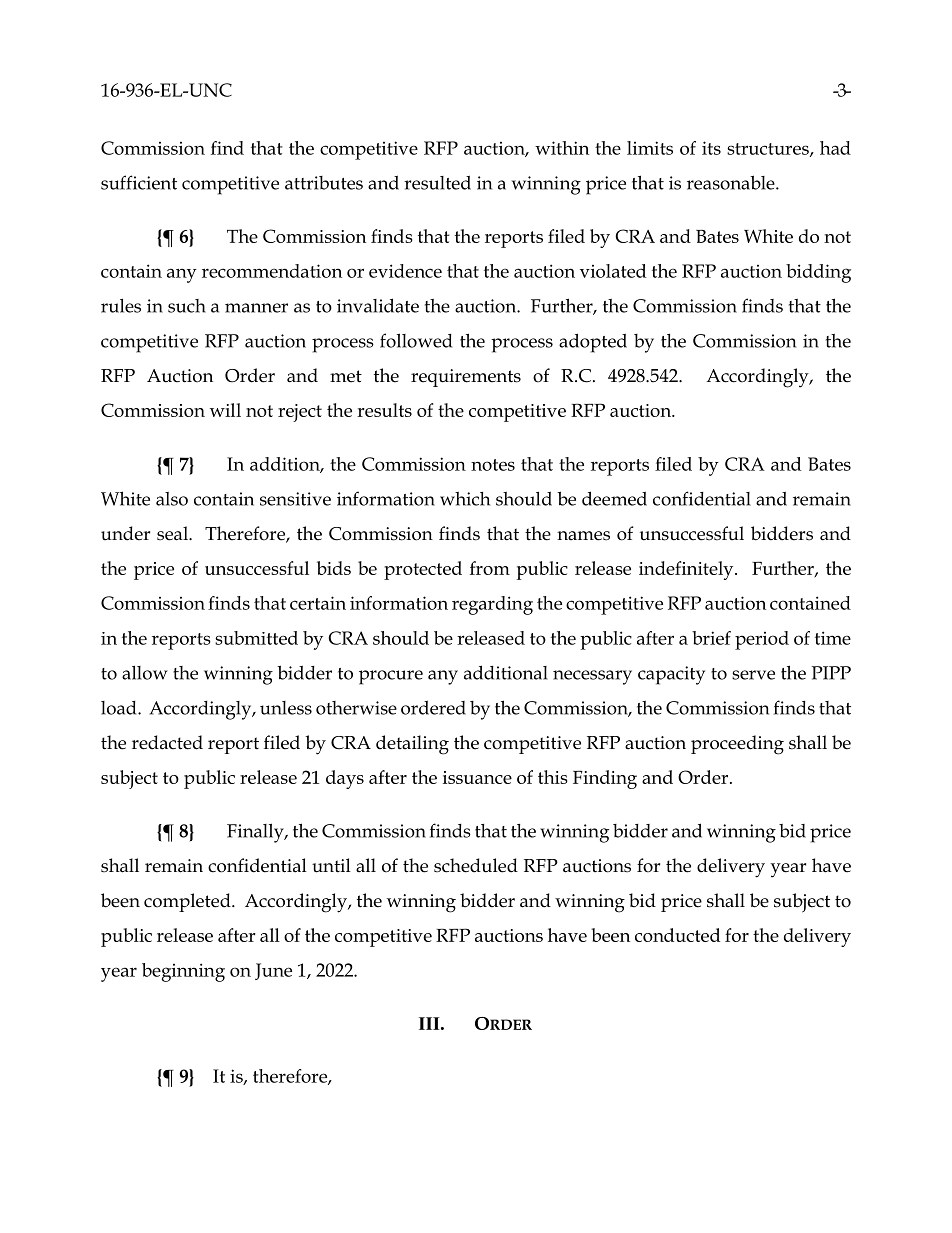 This document has width=952, height=1233. I want to click on reasonable, so click(732, 182).
